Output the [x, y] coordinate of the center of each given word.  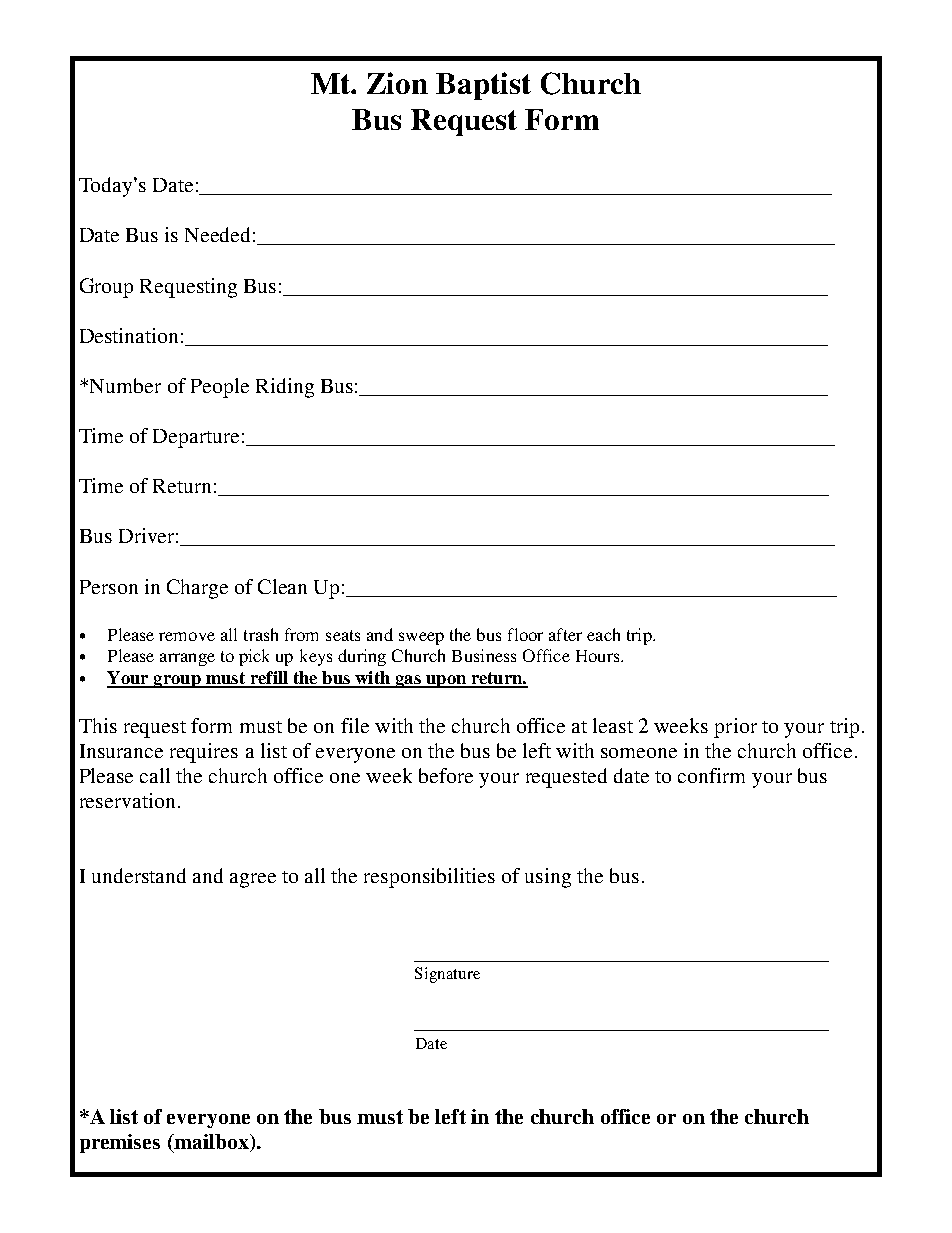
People [220, 388]
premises [120, 1143]
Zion [397, 83]
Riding [285, 388]
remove [187, 636]
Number [125, 385]
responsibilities [429, 878]
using [548, 878]
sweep [421, 638]
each [603, 634]
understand [139, 875]
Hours [599, 656]
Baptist [483, 86]
